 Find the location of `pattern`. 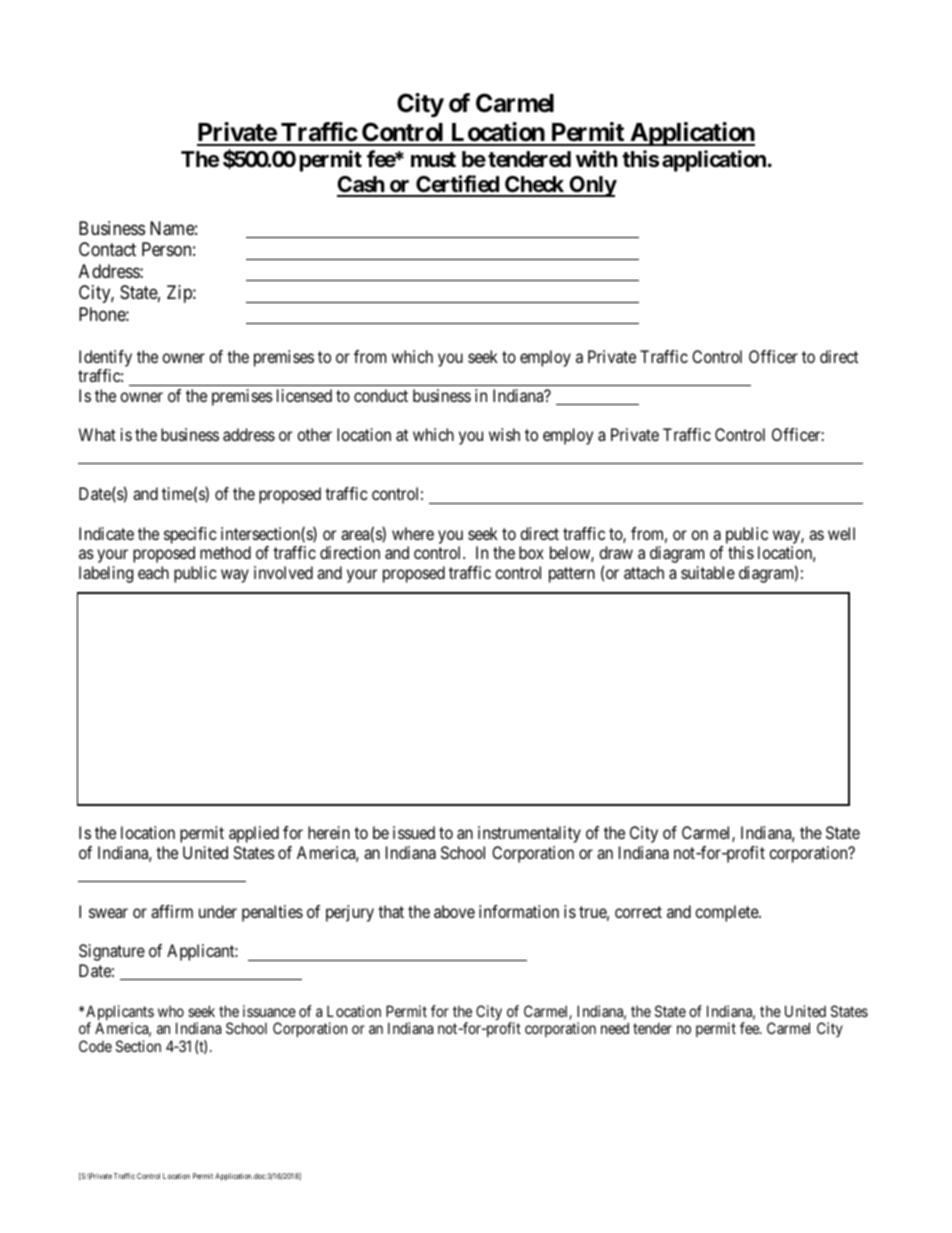

pattern is located at coordinates (572, 575).
